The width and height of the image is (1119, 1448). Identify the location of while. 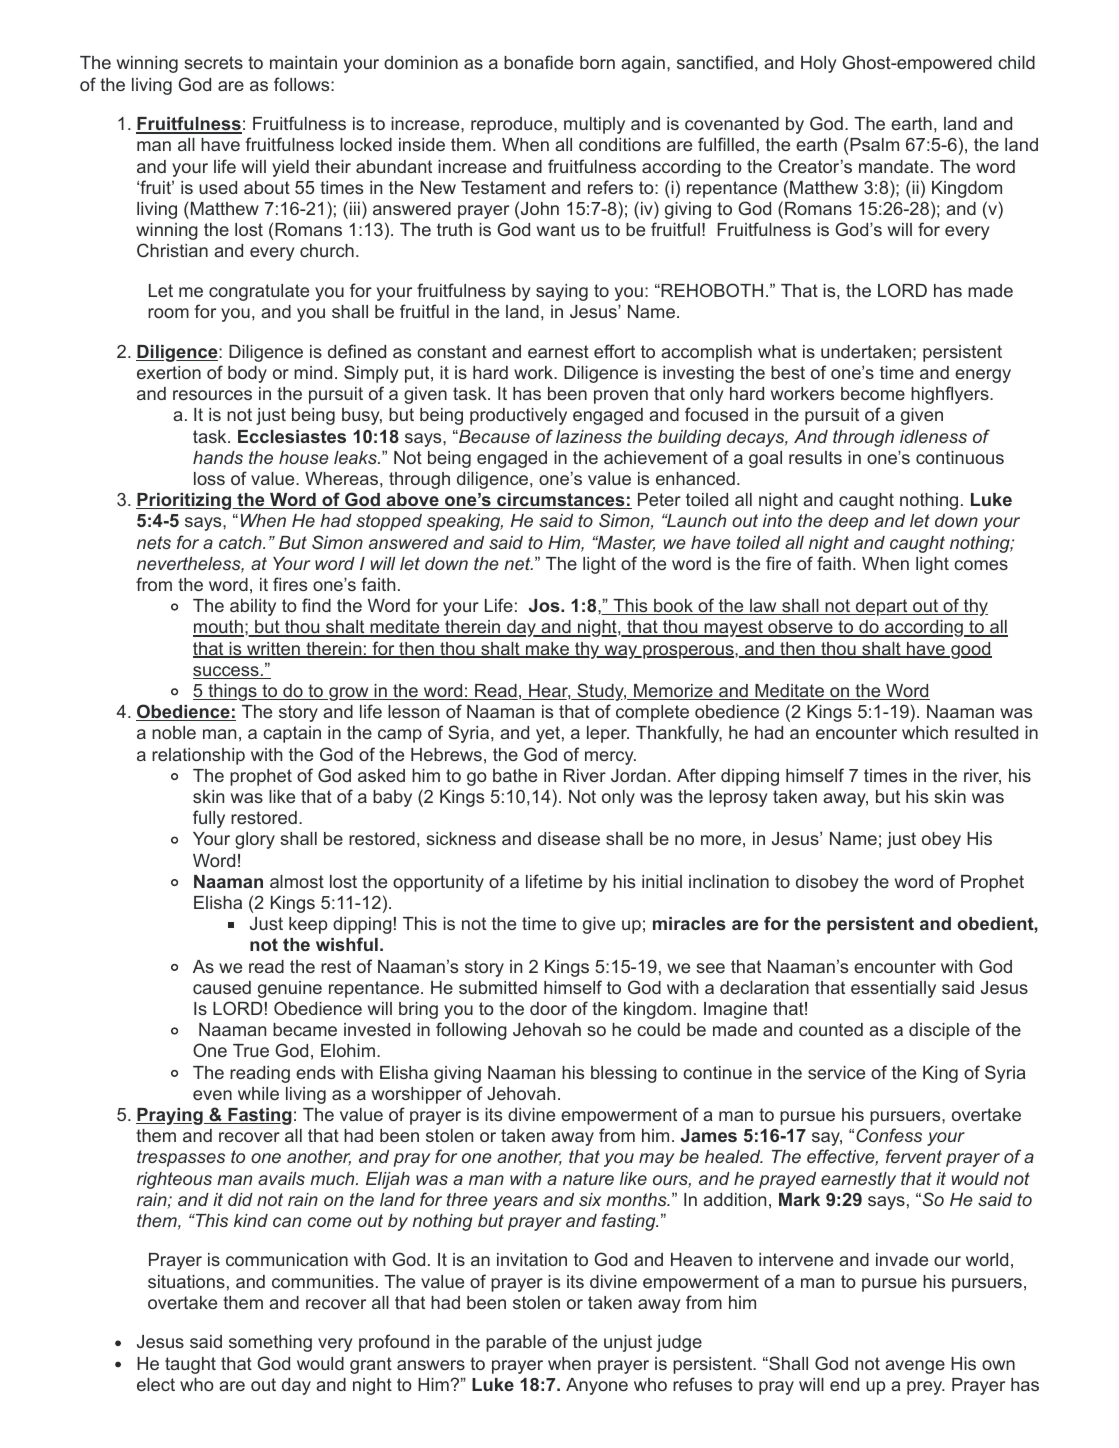
(258, 1093).
